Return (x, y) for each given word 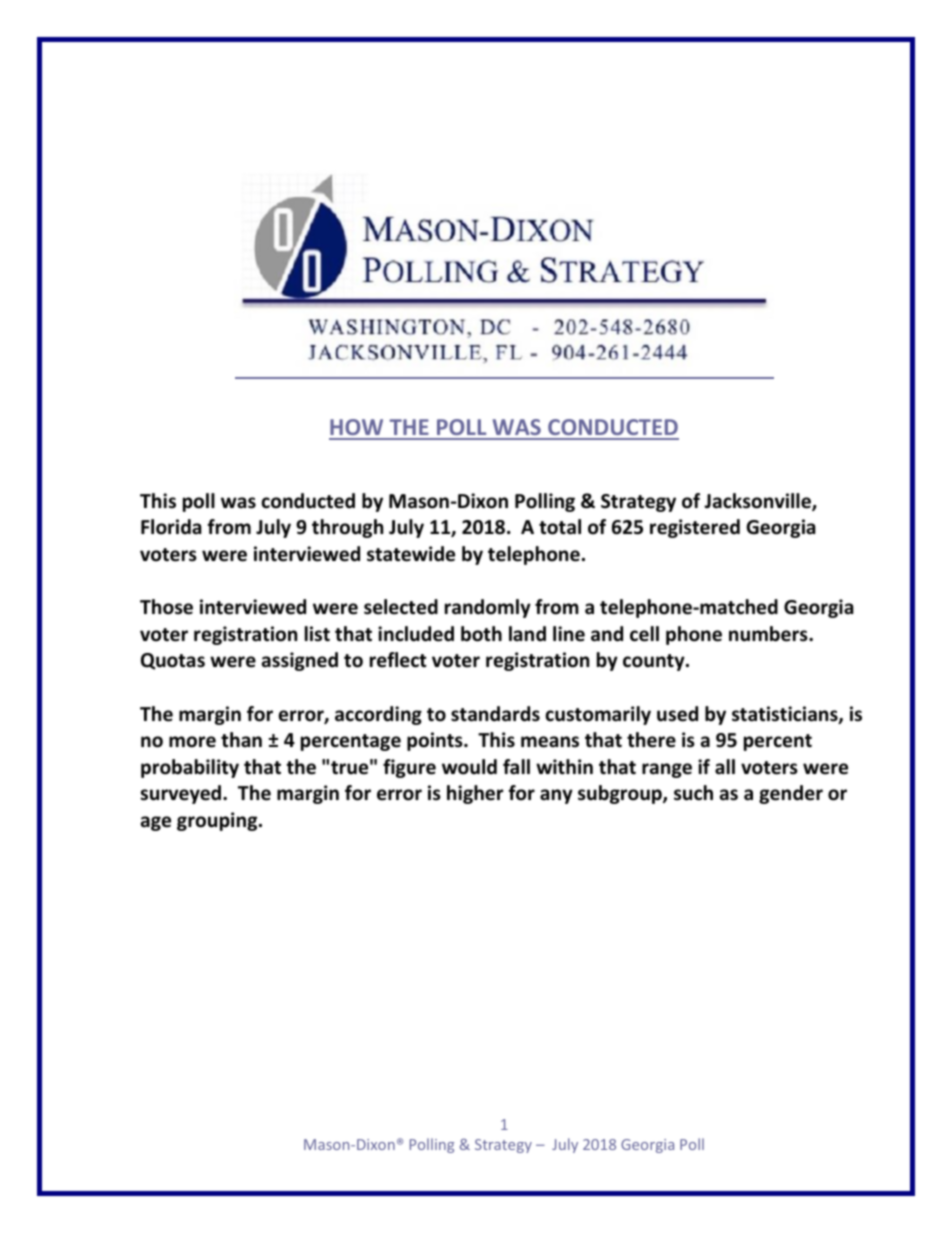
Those (166, 607)
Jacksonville (758, 502)
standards (495, 714)
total (560, 527)
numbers (769, 634)
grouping (218, 821)
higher (475, 794)
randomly (488, 608)
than (241, 740)
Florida (171, 527)
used (677, 714)
